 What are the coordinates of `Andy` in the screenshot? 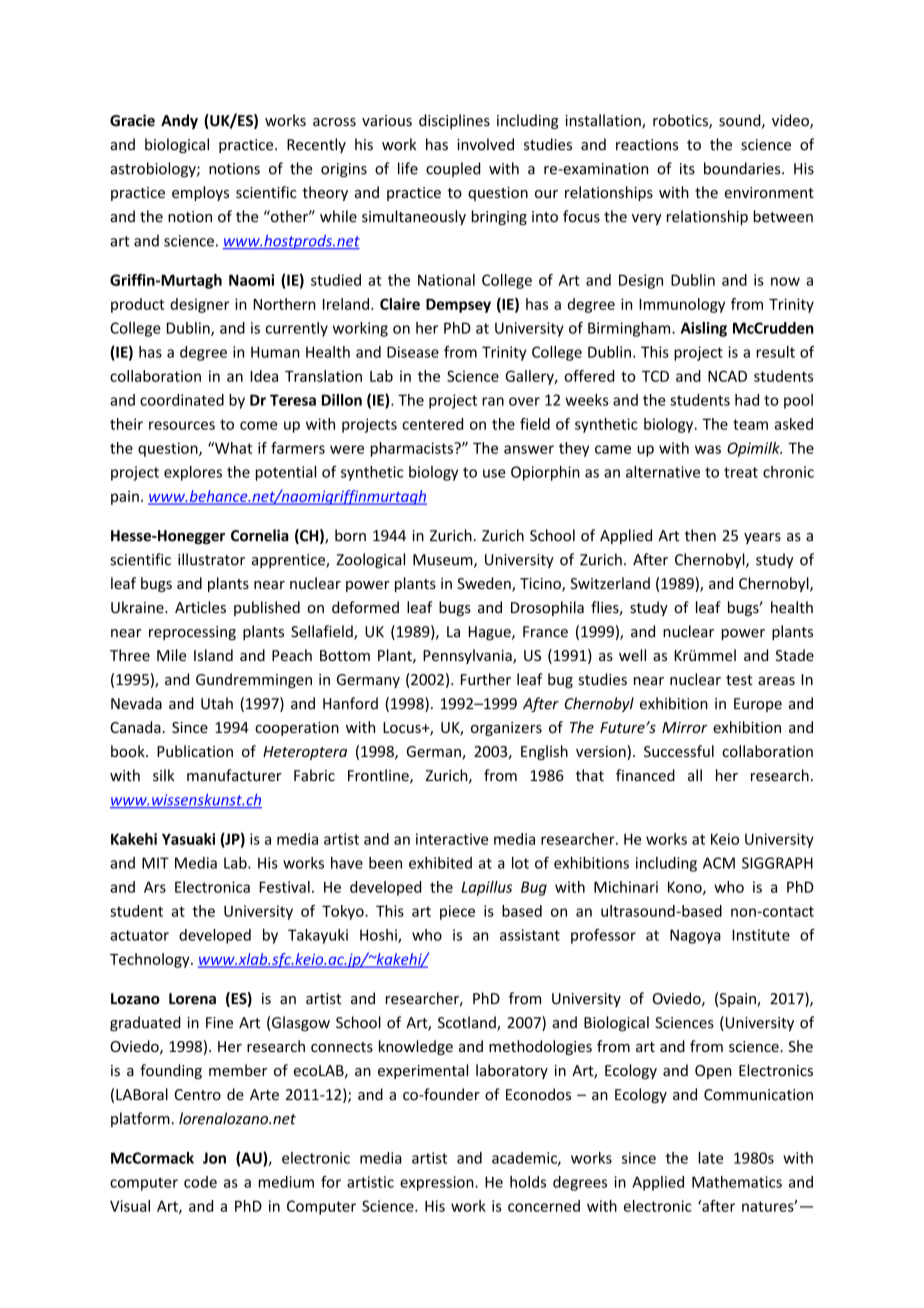 It's located at (179, 121).
